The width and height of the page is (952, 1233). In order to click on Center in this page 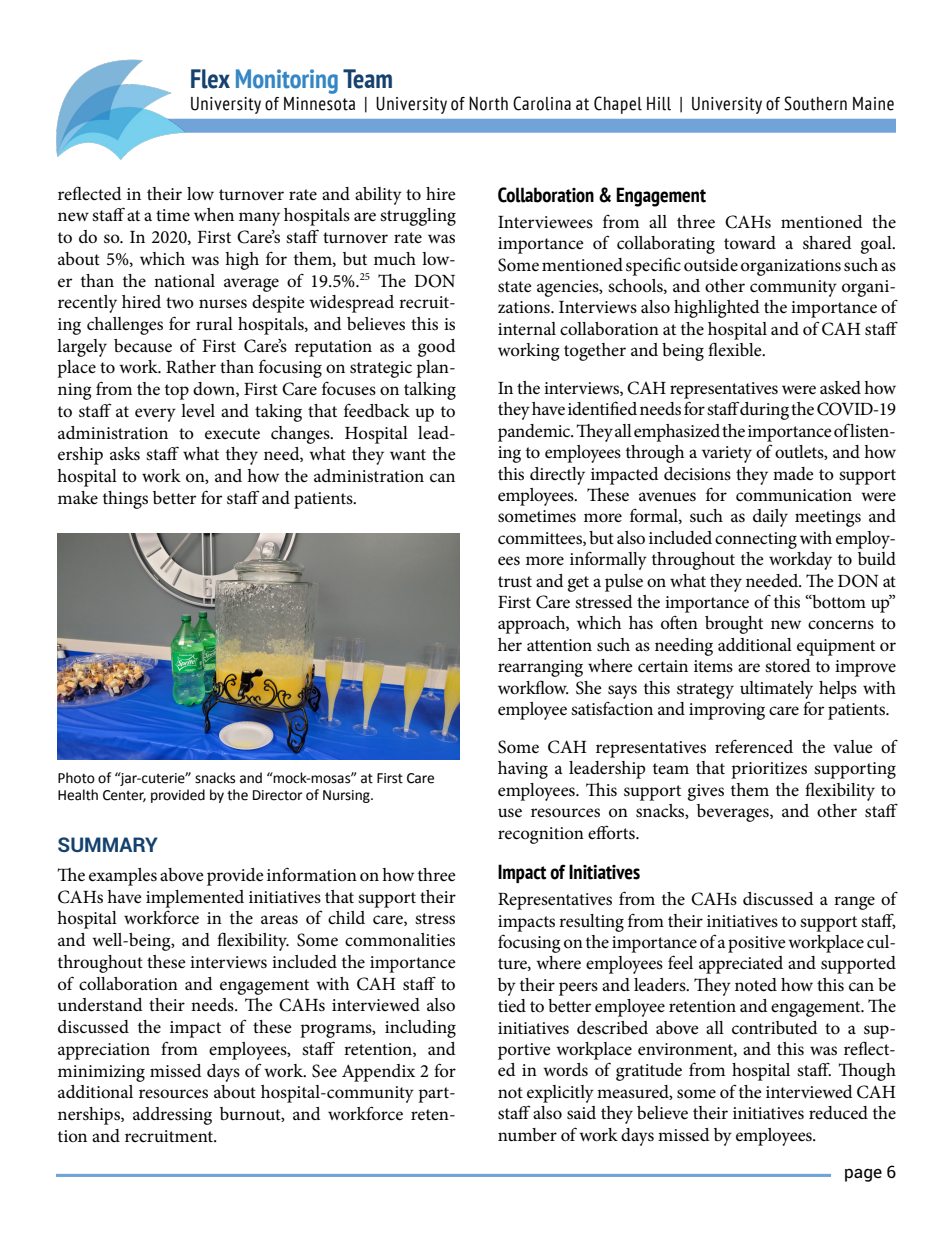, I will do `click(124, 796)`.
